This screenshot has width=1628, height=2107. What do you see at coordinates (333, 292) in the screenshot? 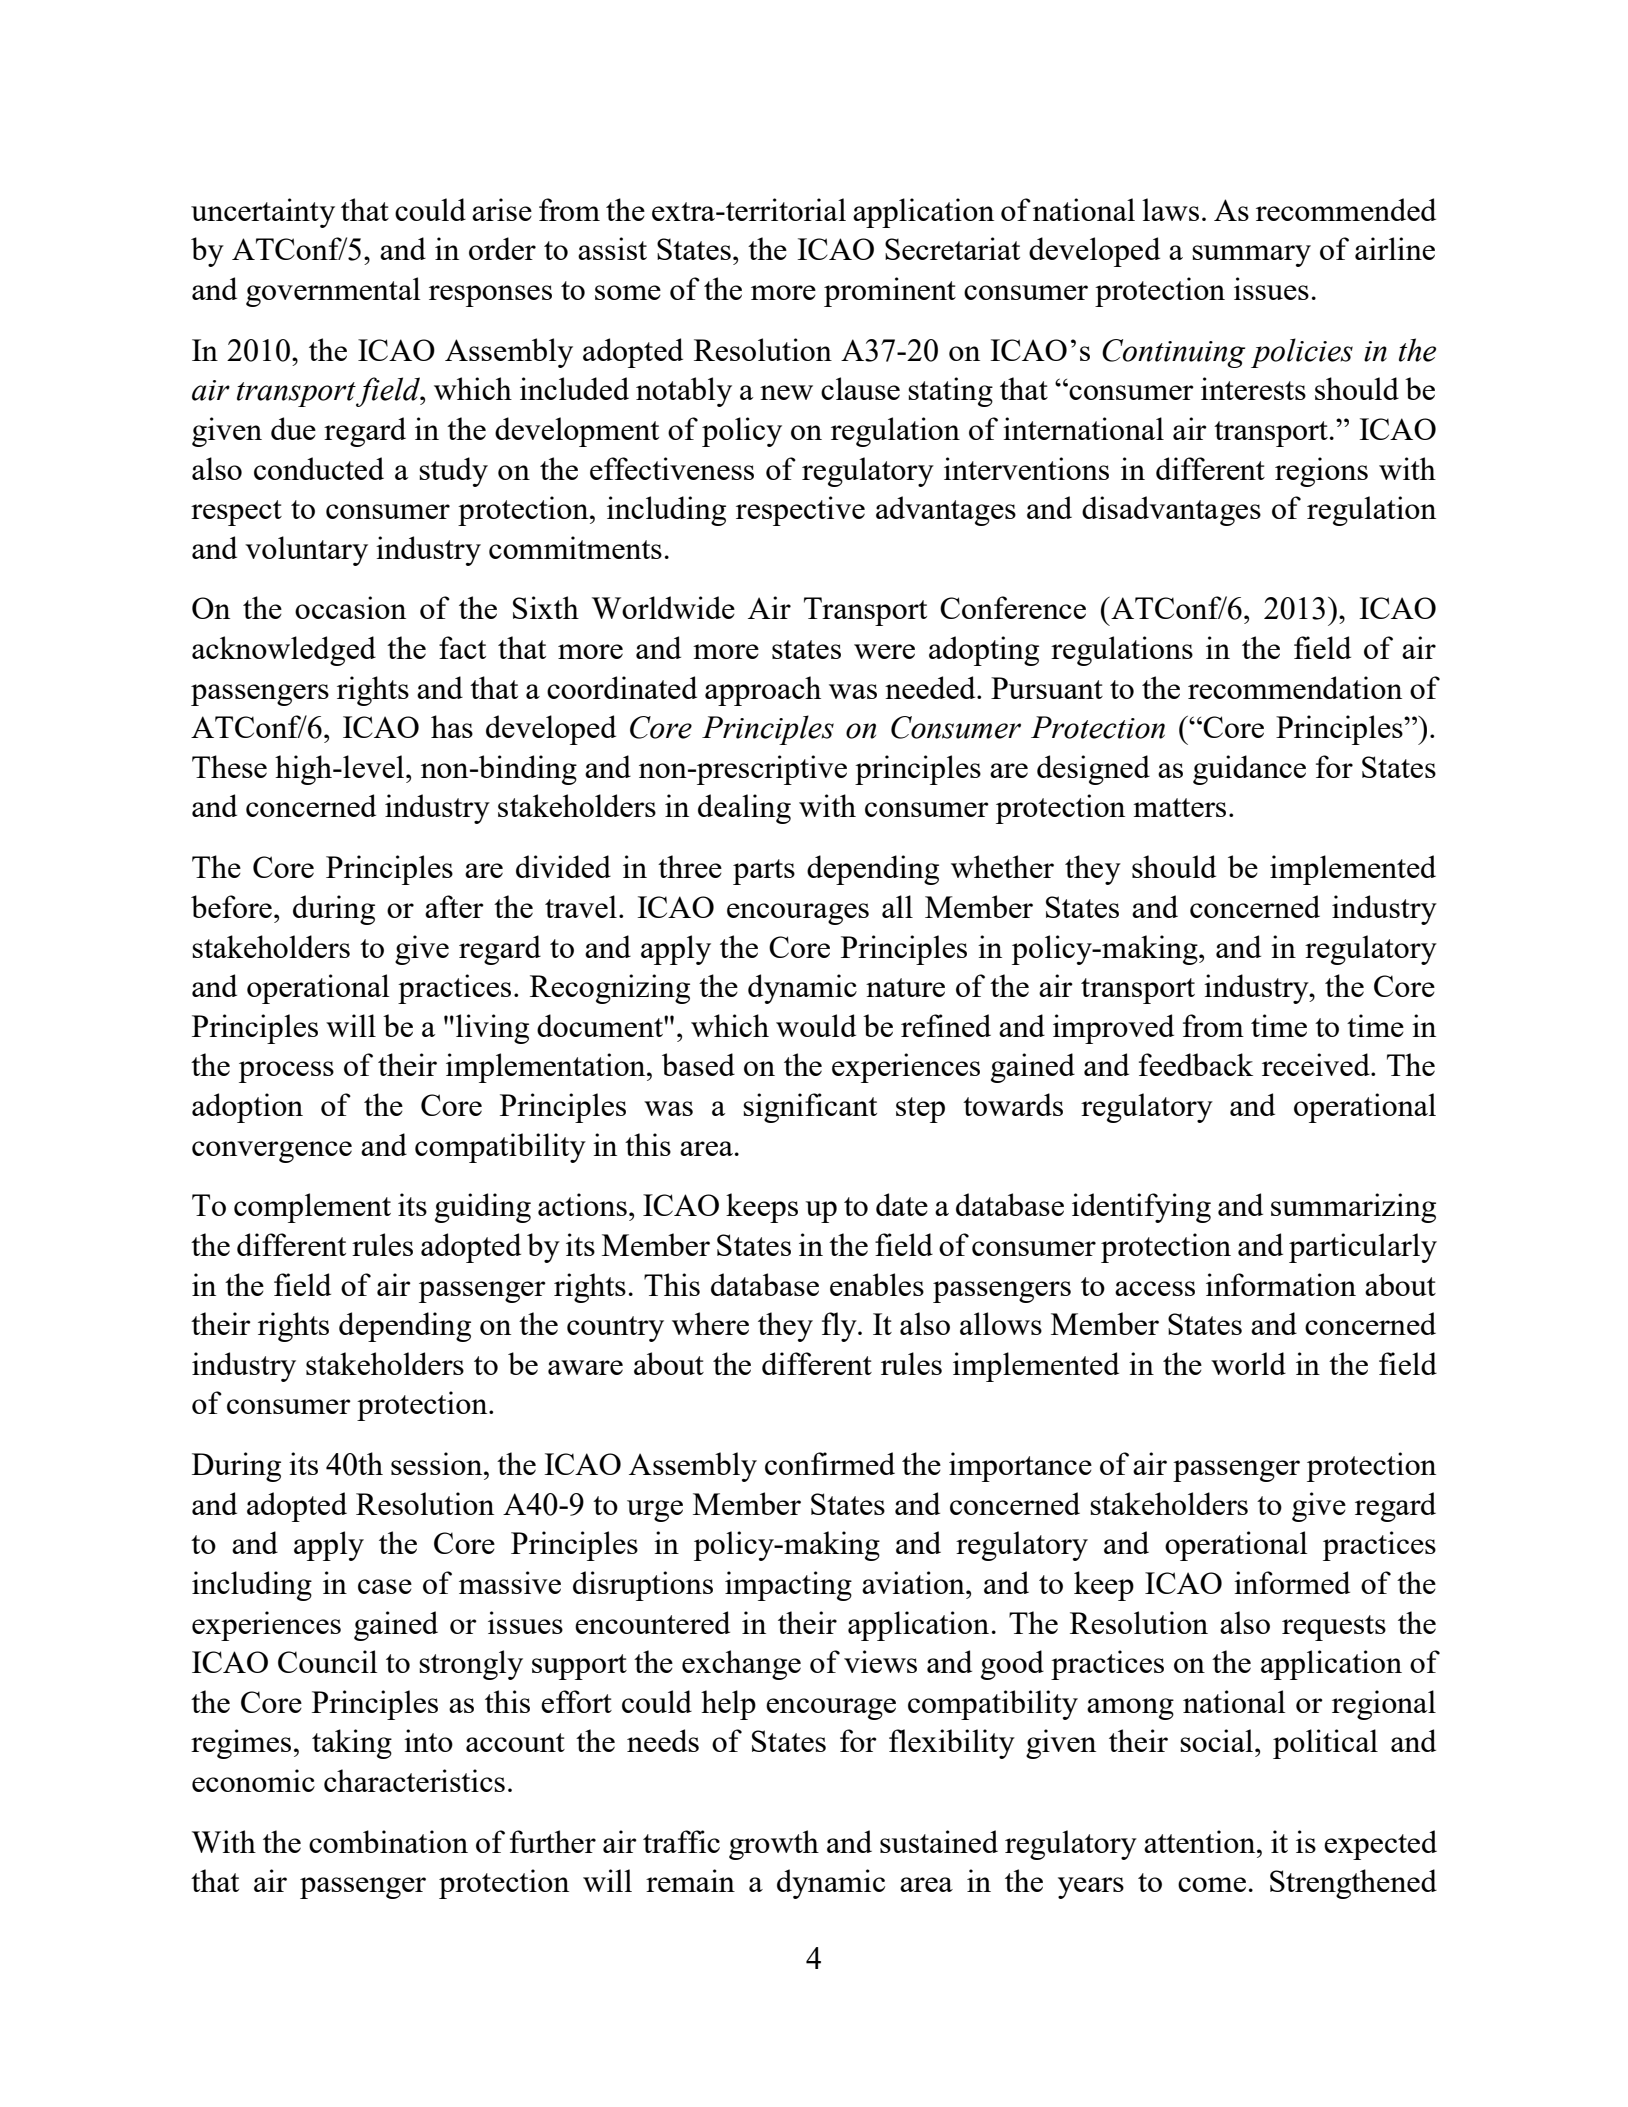
I see `governmental` at bounding box center [333, 292].
